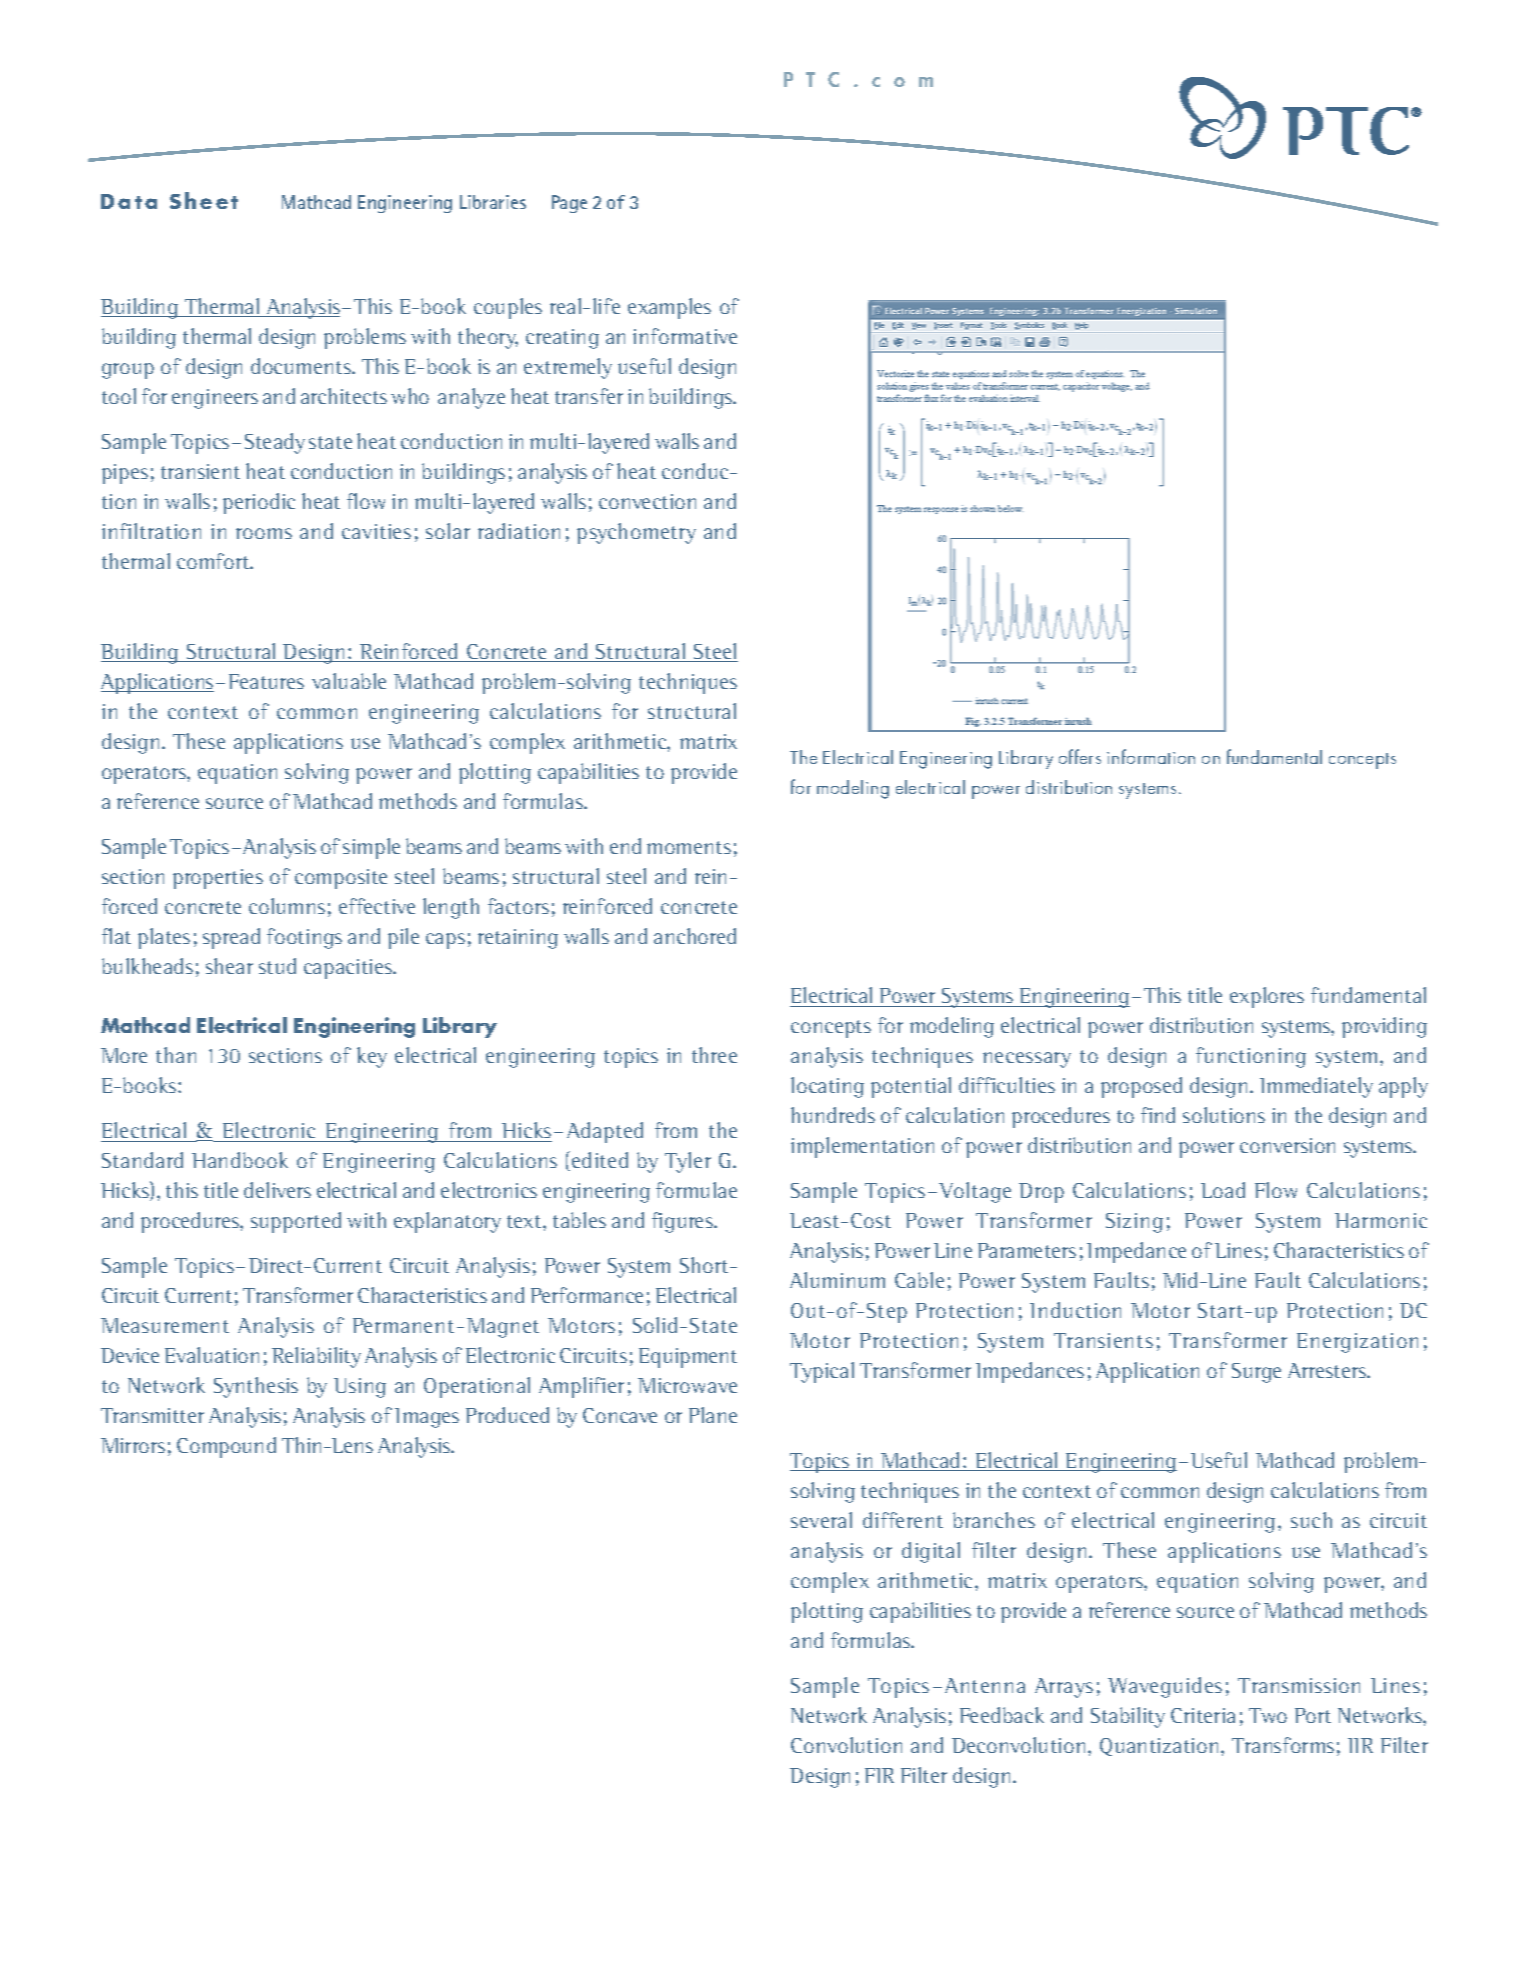 The image size is (1529, 1978). I want to click on valuable, so click(349, 681).
